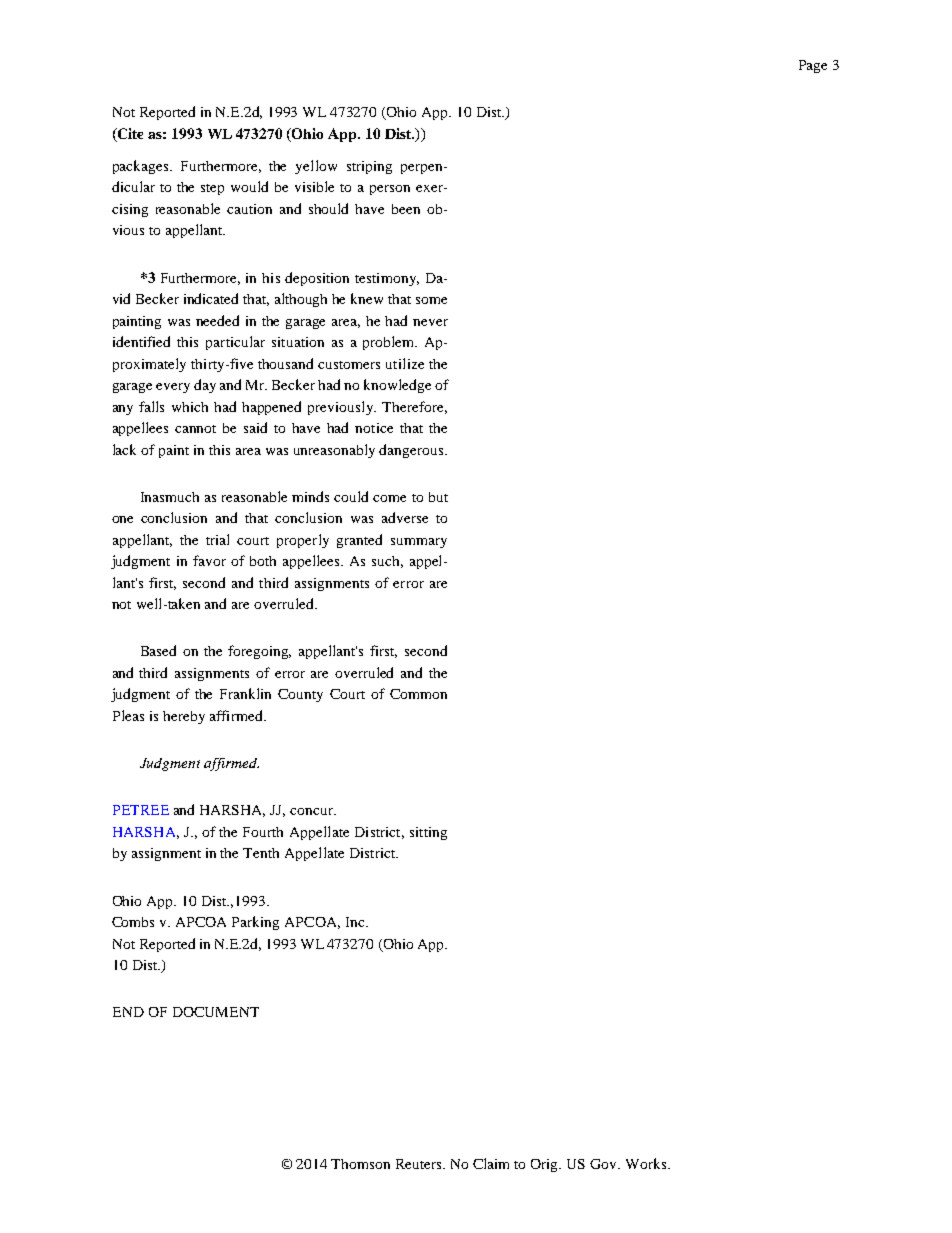 Image resolution: width=952 pixels, height=1233 pixels. Describe the element at coordinates (418, 694) in the page. I see `Common` at that location.
